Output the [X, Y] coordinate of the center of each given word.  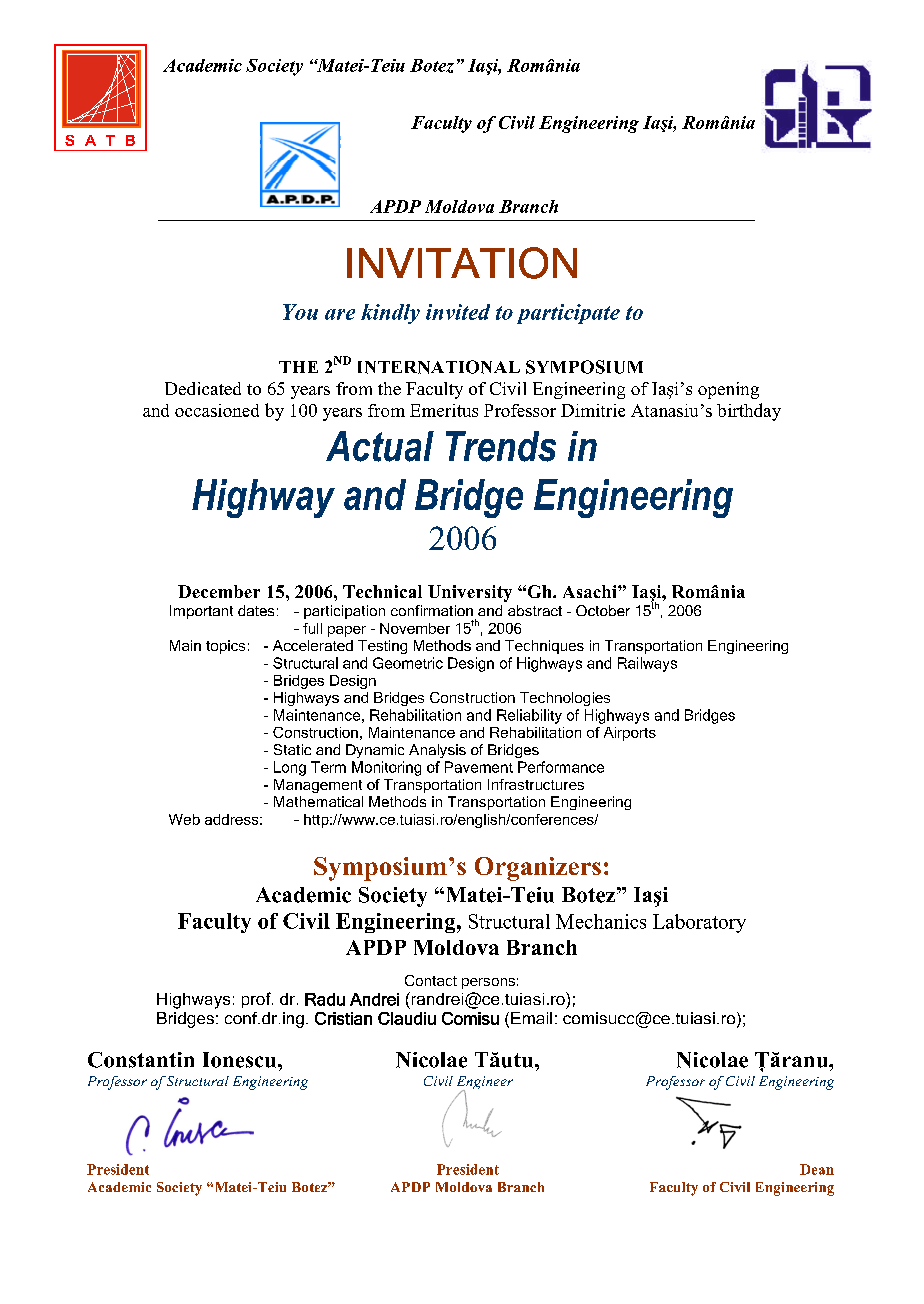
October [603, 610]
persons [488, 983]
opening [728, 390]
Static [292, 749]
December [219, 591]
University [470, 593]
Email [531, 1018]
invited [458, 312]
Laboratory [699, 923]
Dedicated [203, 388]
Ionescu [241, 1060]
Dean [817, 1169]
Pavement [479, 767]
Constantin [141, 1060]
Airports [630, 734]
